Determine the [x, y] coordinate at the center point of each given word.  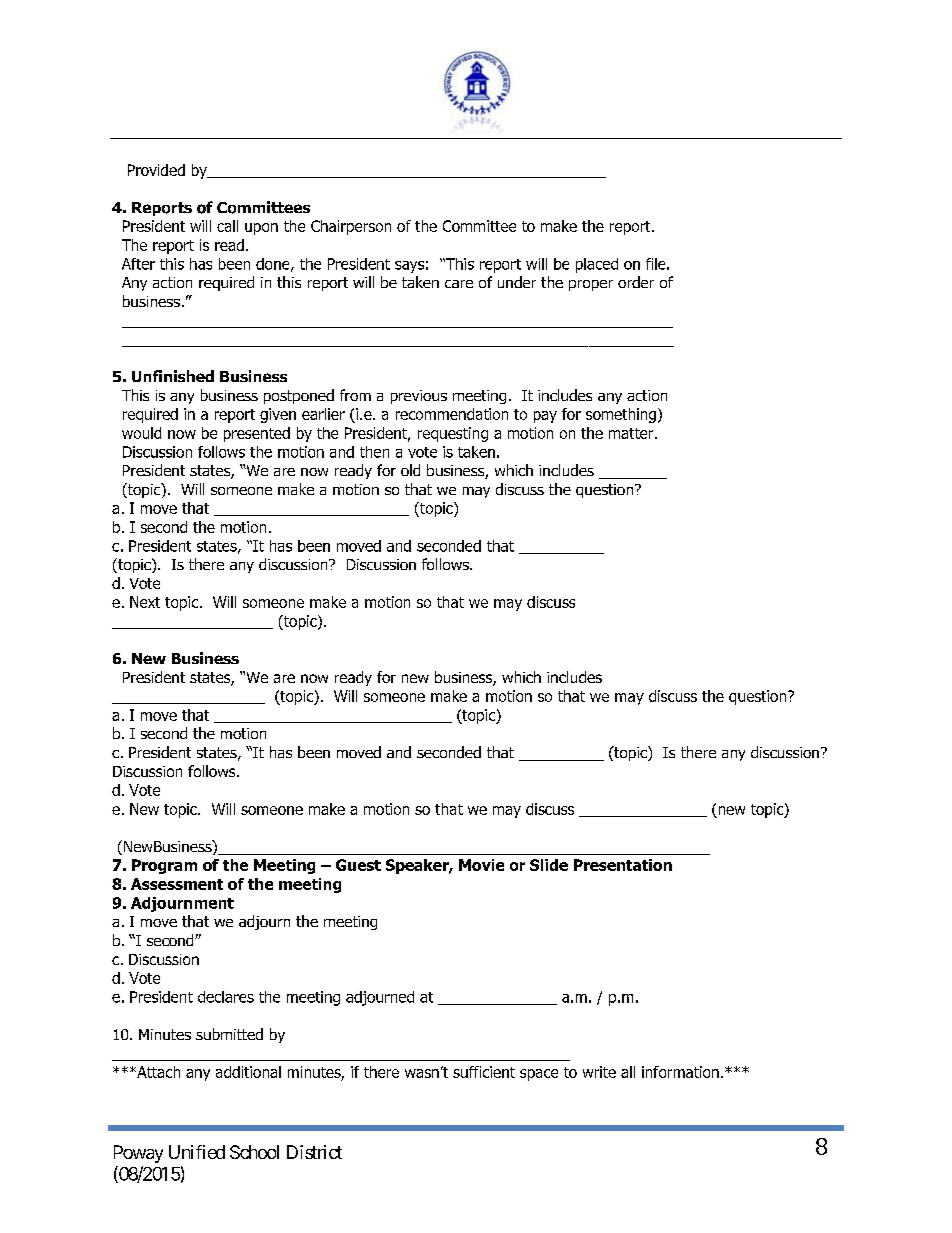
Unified [197, 1152]
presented [257, 434]
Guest [358, 865]
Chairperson [351, 227]
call [227, 226]
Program [164, 866]
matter [632, 433]
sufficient [484, 1072]
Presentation [623, 865]
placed [597, 265]
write [599, 1072]
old [410, 470]
